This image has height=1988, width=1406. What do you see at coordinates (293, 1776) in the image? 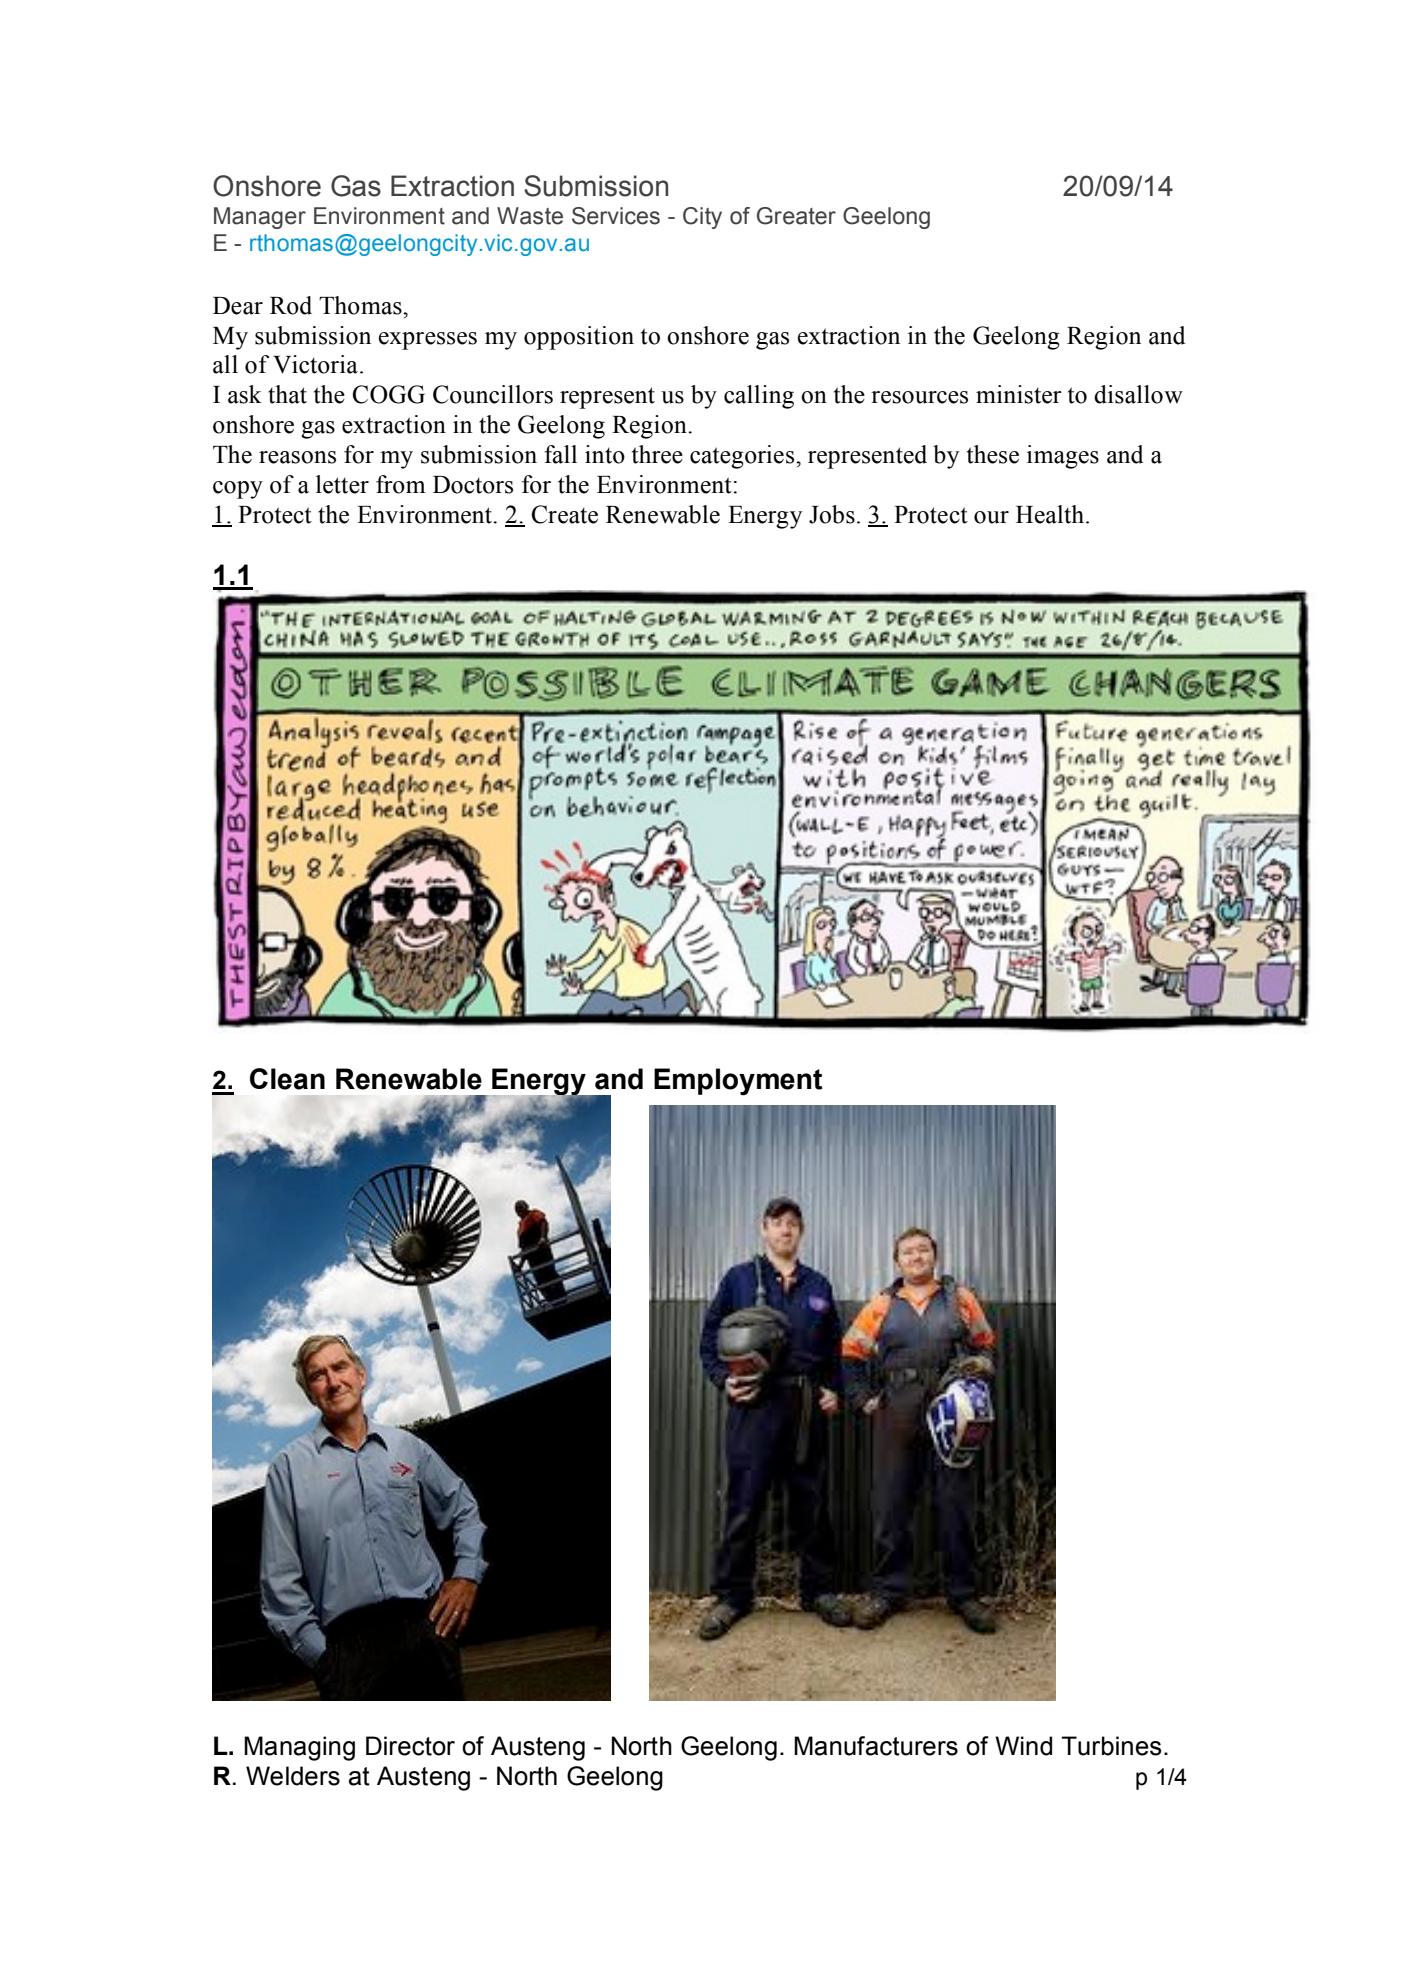
I see `Welders` at bounding box center [293, 1776].
